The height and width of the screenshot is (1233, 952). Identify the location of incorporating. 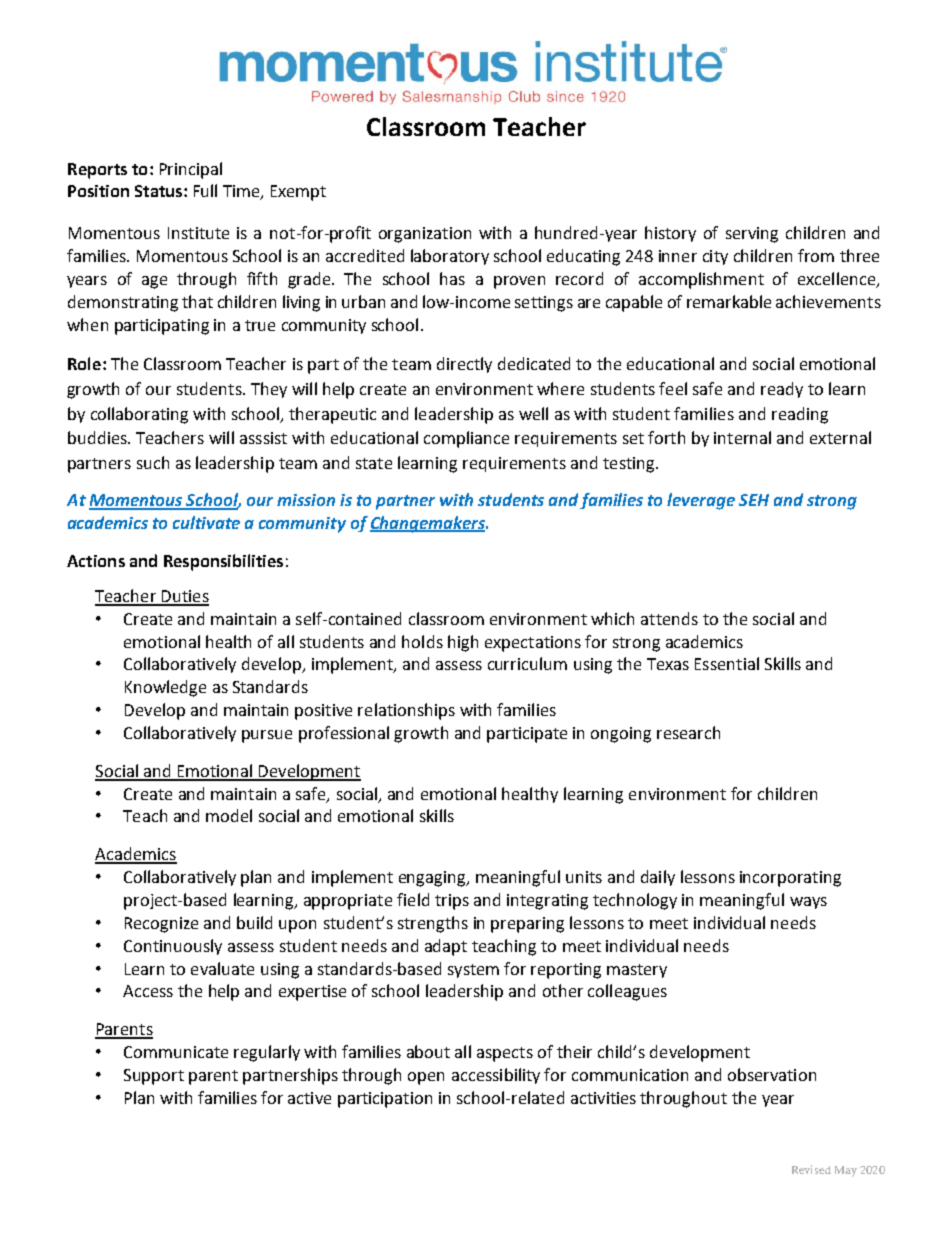
(790, 879).
